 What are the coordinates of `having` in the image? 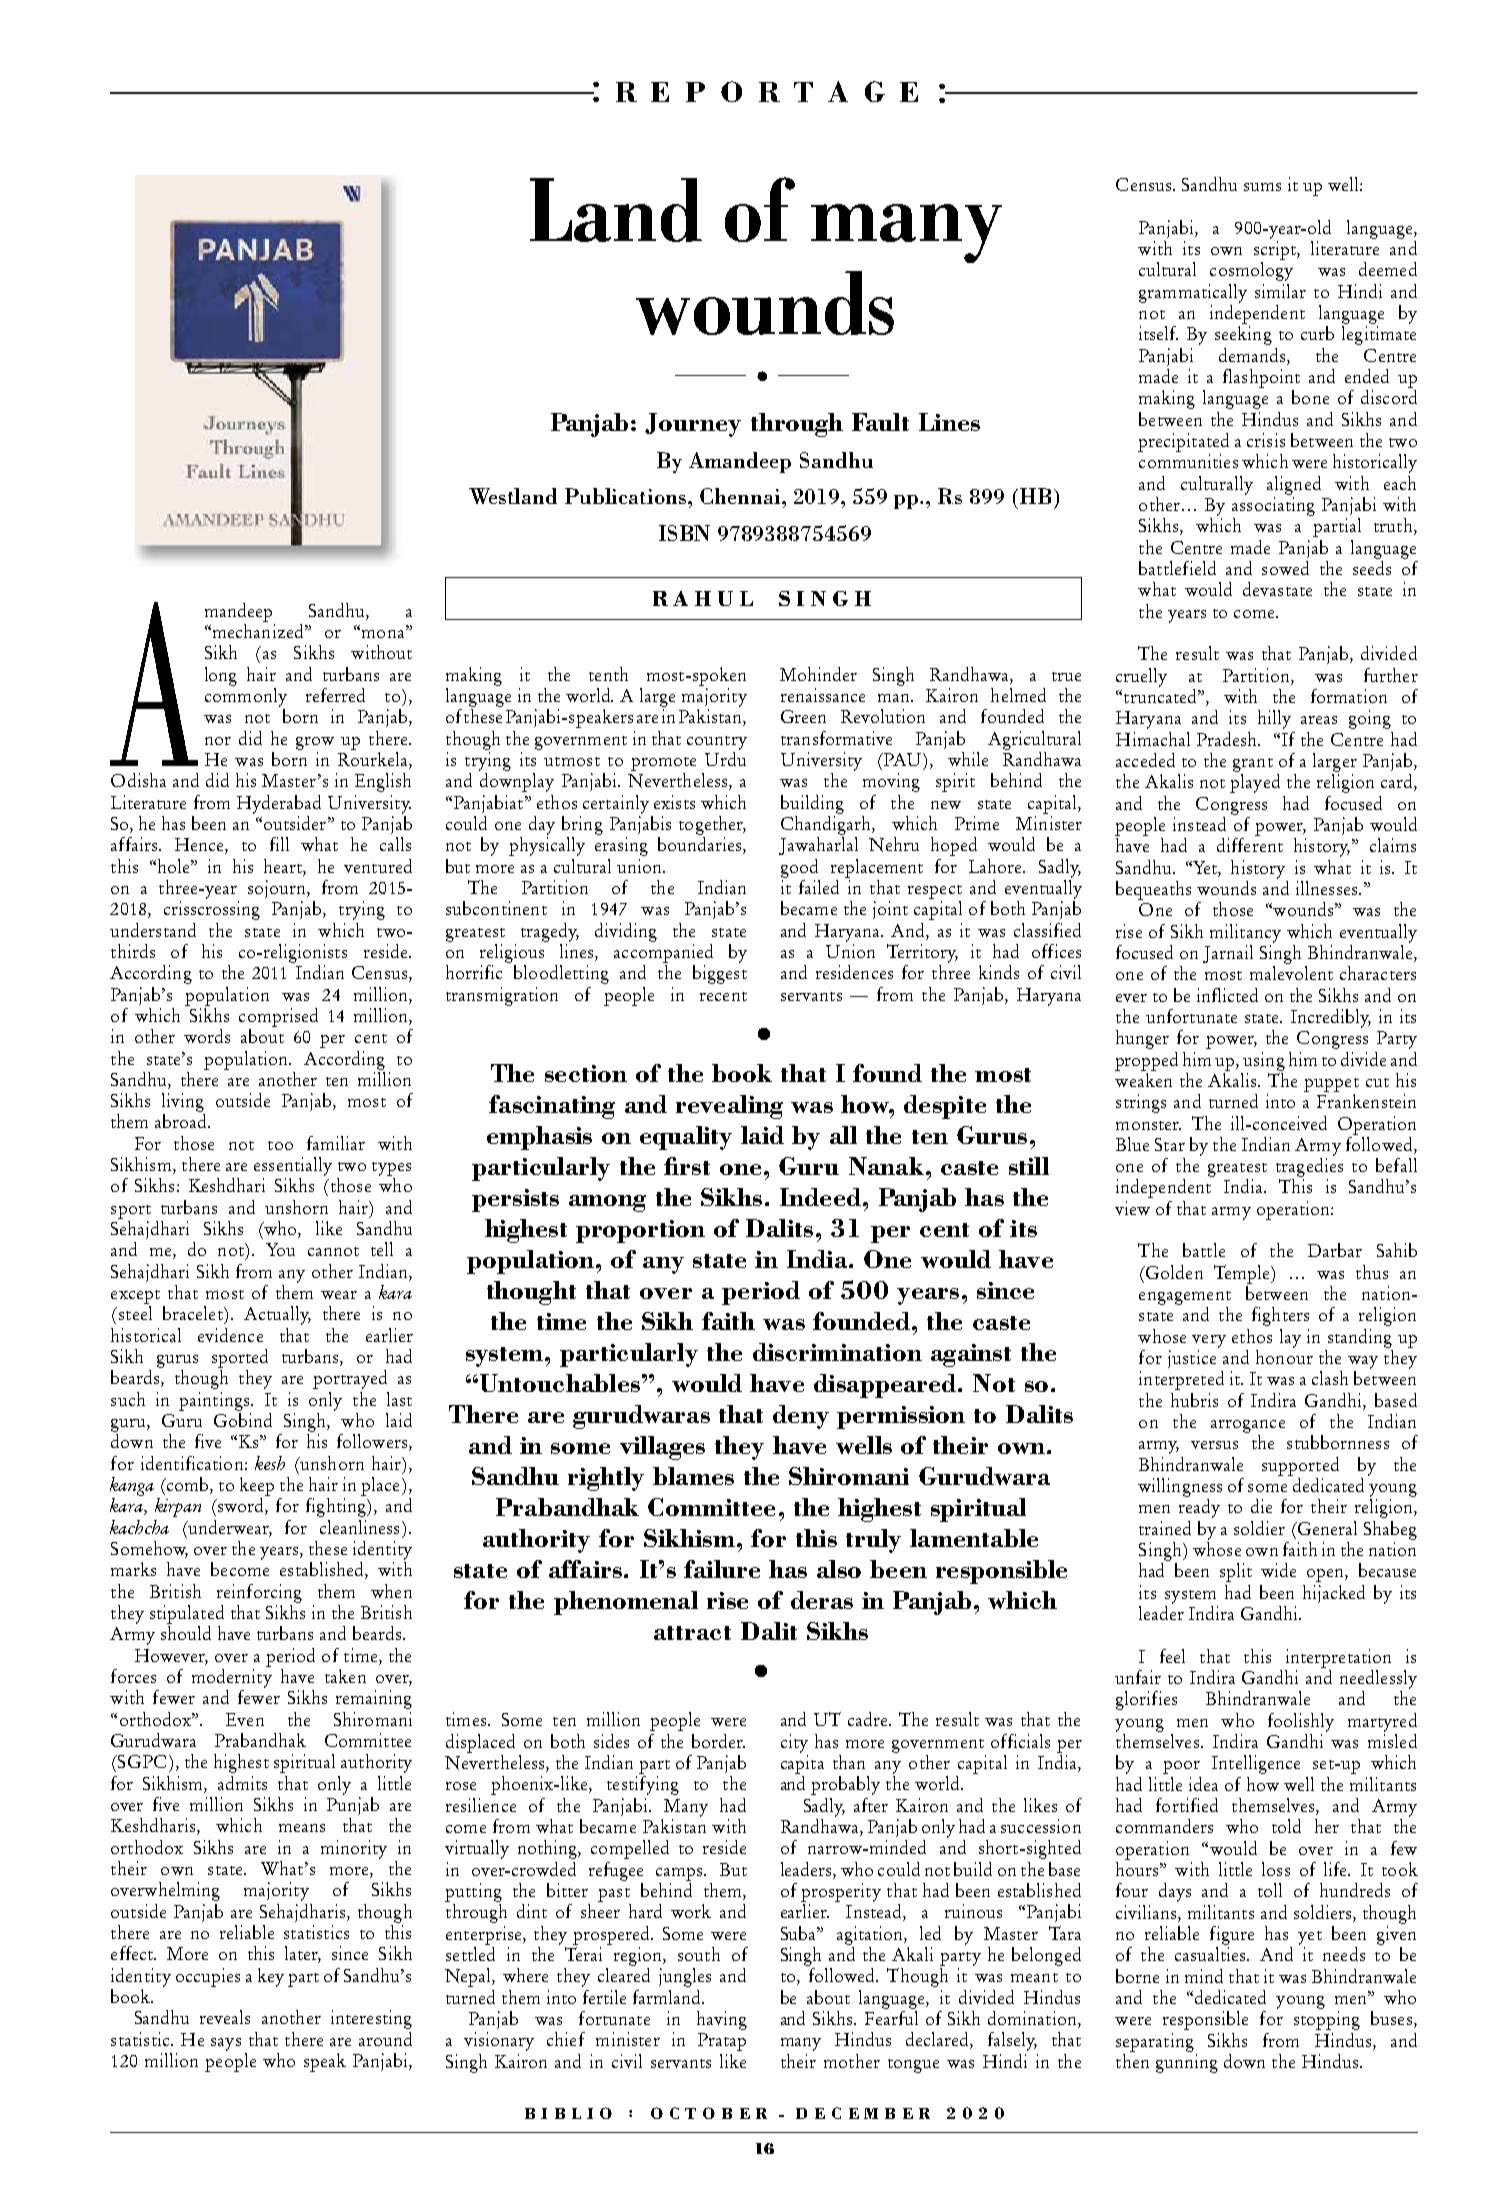 It's located at (722, 2020).
